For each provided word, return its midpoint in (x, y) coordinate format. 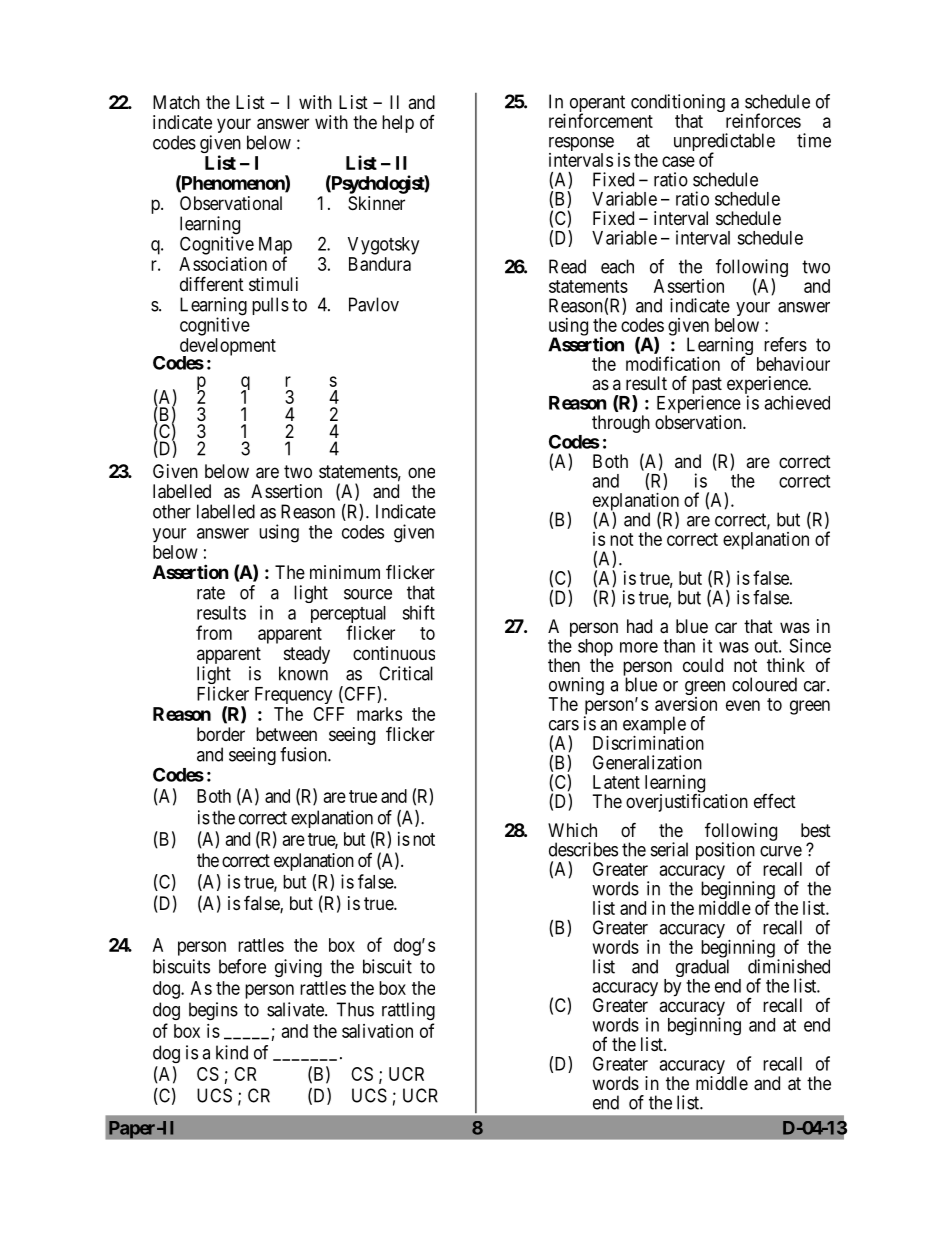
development (228, 348)
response (581, 145)
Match (176, 102)
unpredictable (724, 143)
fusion (304, 754)
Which (572, 830)
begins (213, 1011)
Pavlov (374, 304)
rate (211, 593)
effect (775, 801)
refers (785, 344)
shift (418, 612)
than (679, 646)
